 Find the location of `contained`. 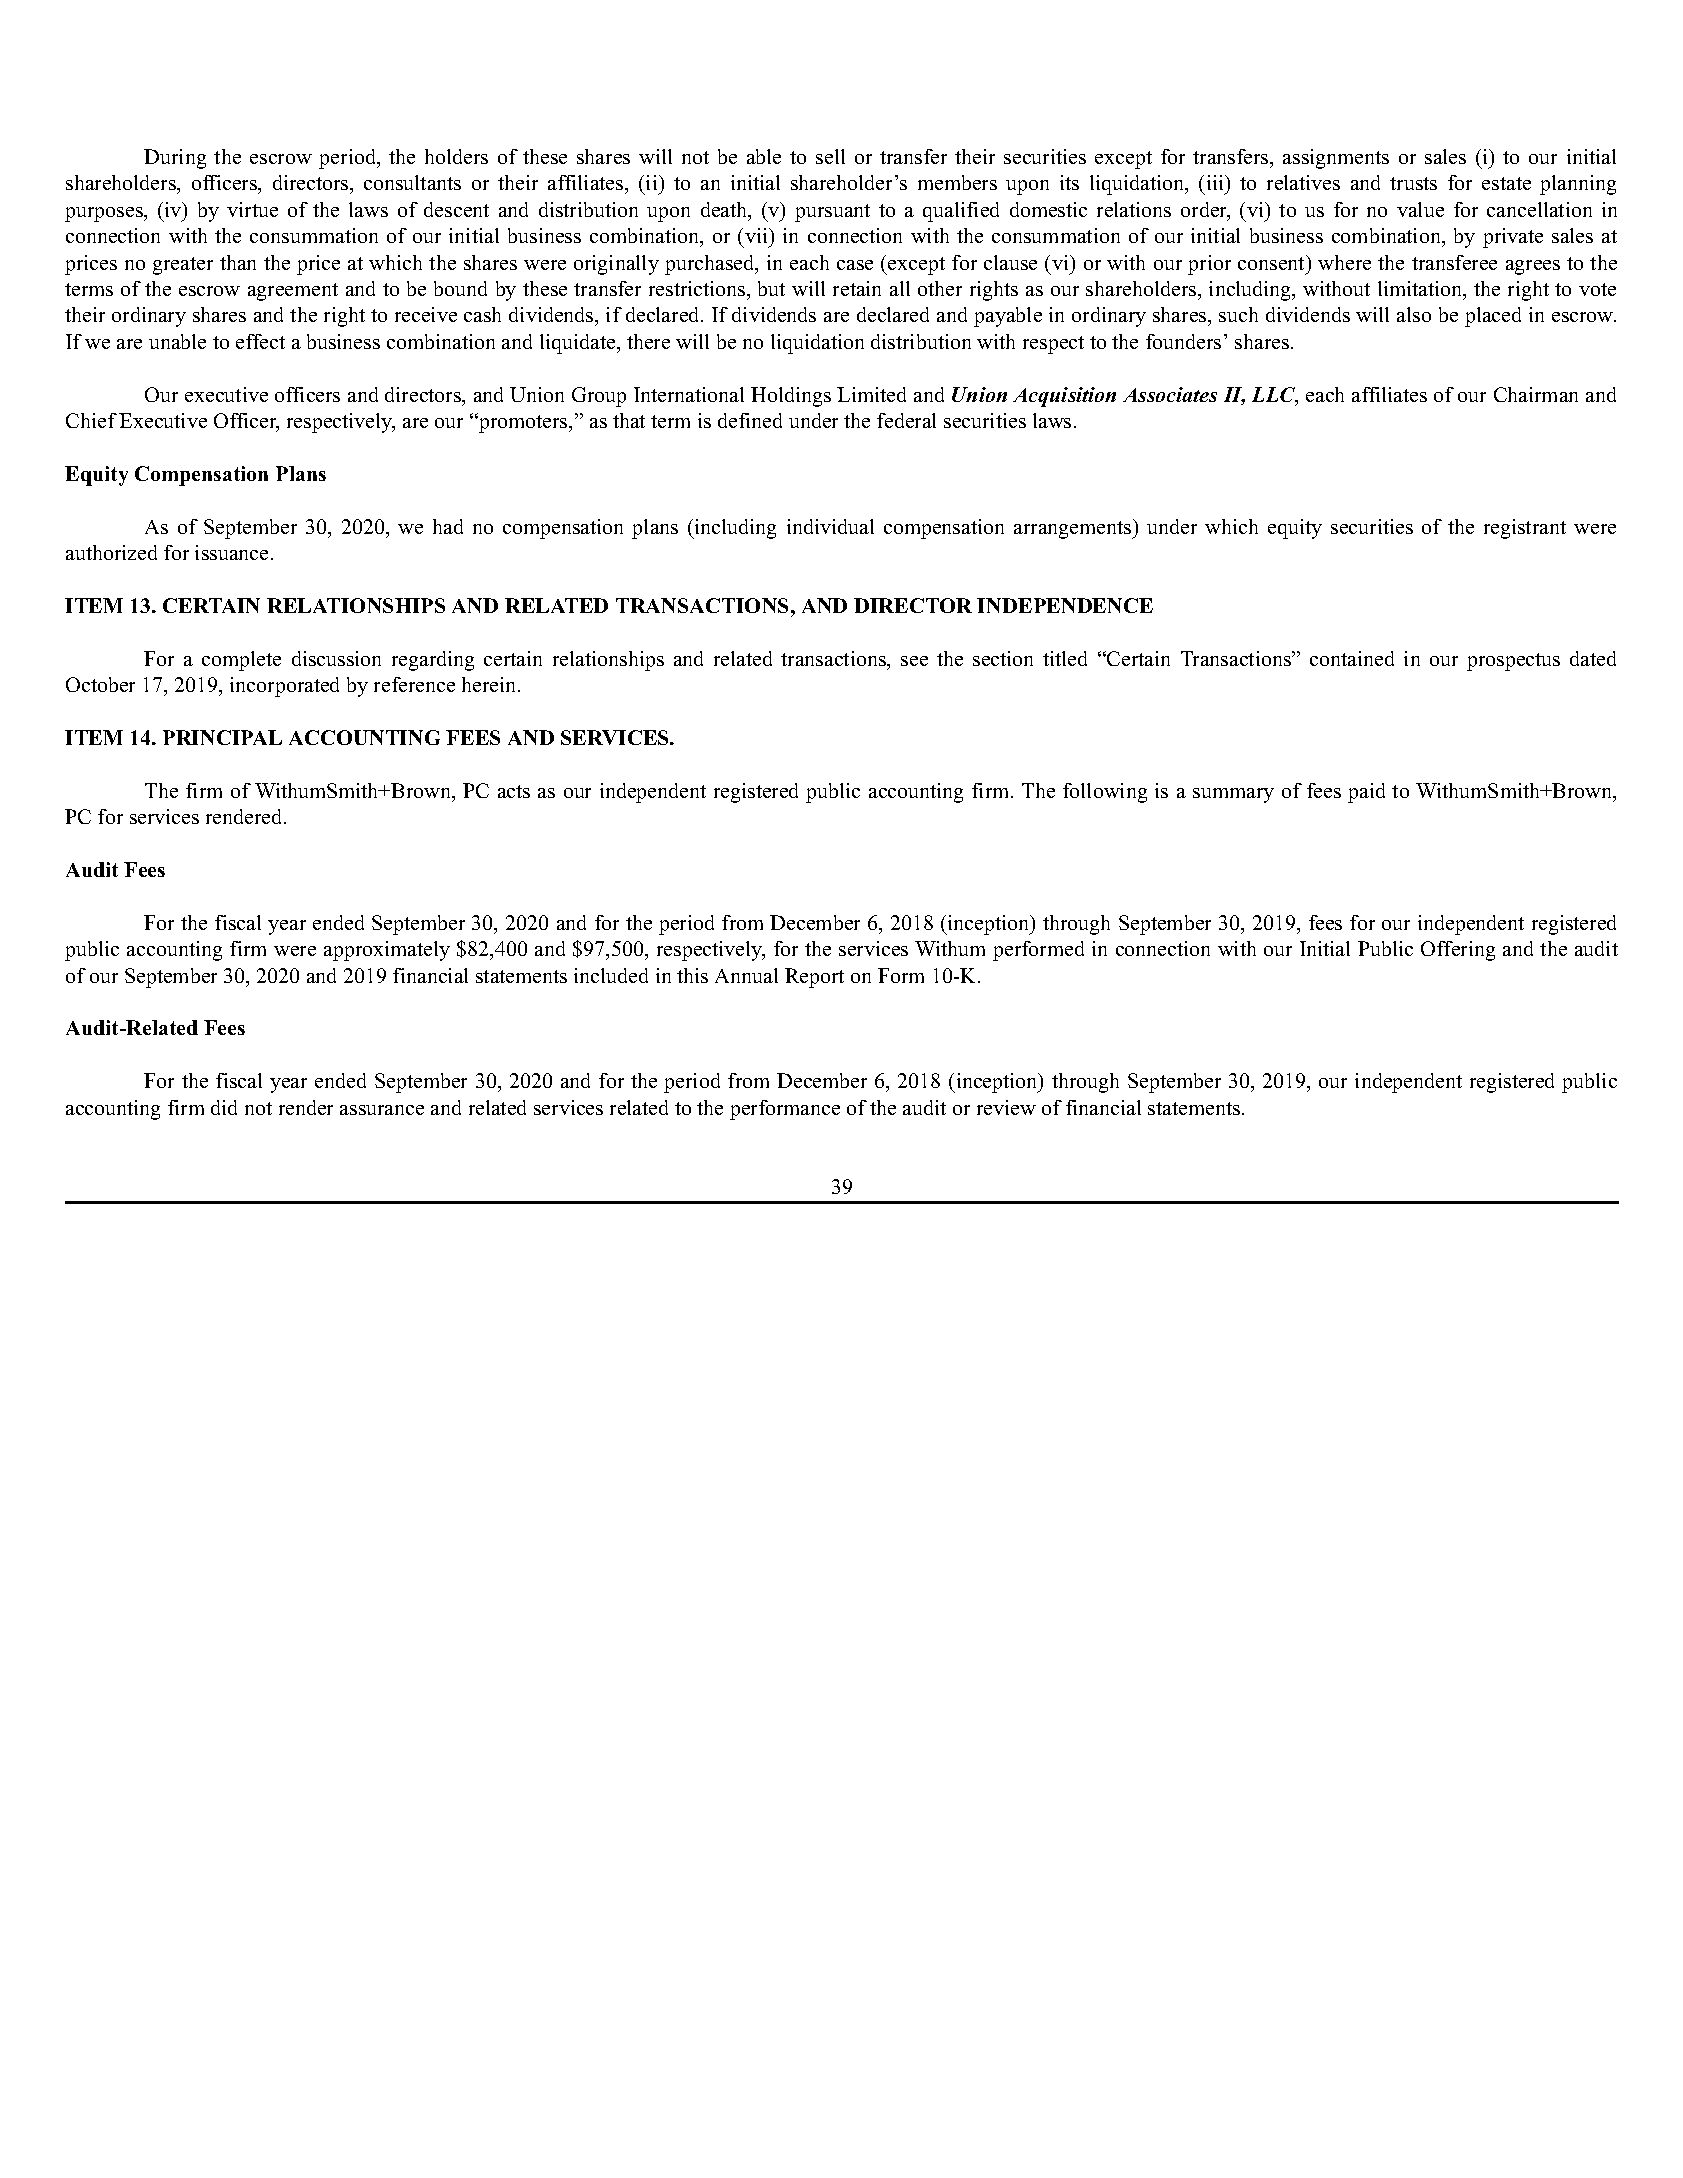

contained is located at coordinates (1352, 658).
